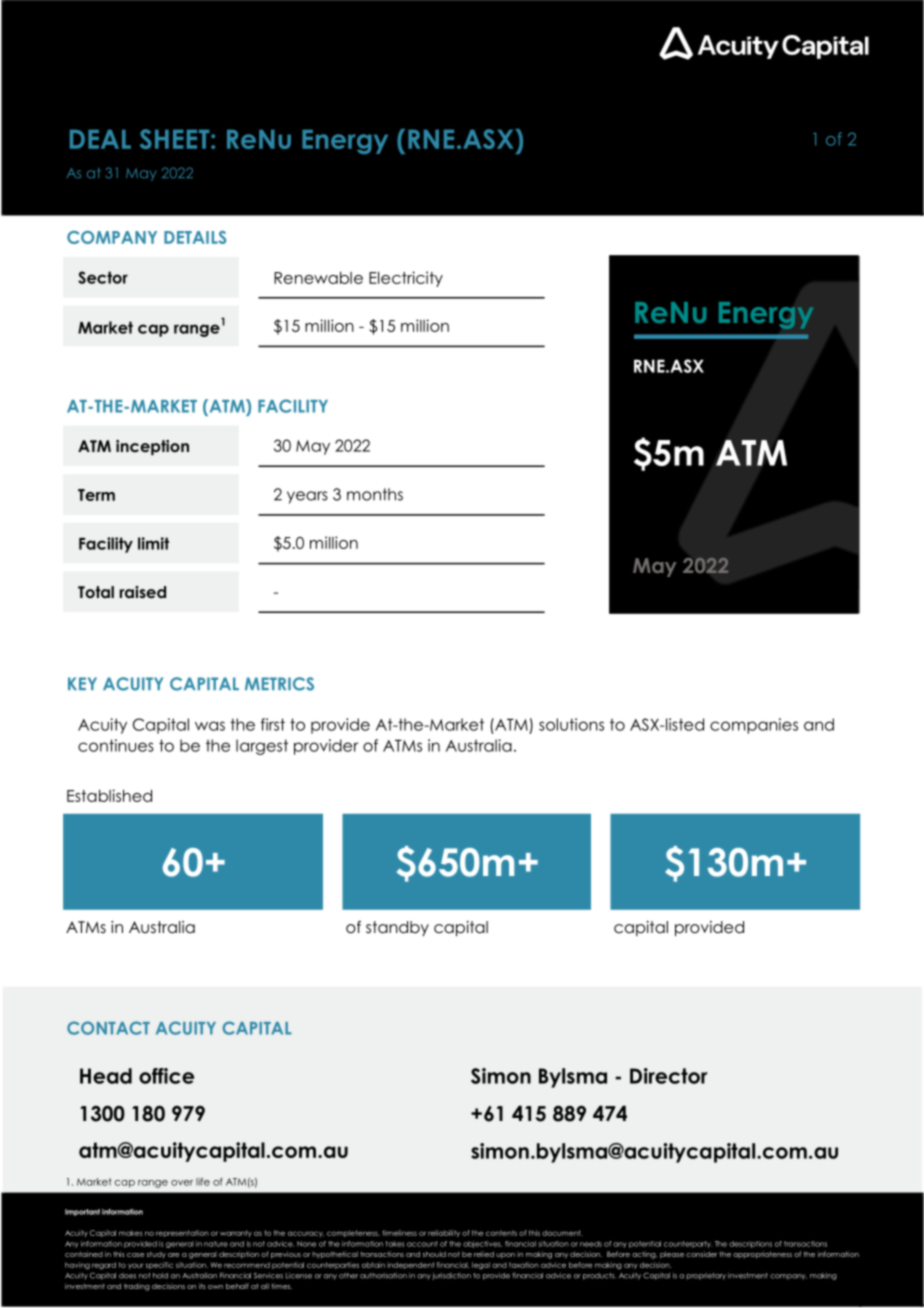  Describe the element at coordinates (318, 278) in the image. I see `Renewable` at that location.
